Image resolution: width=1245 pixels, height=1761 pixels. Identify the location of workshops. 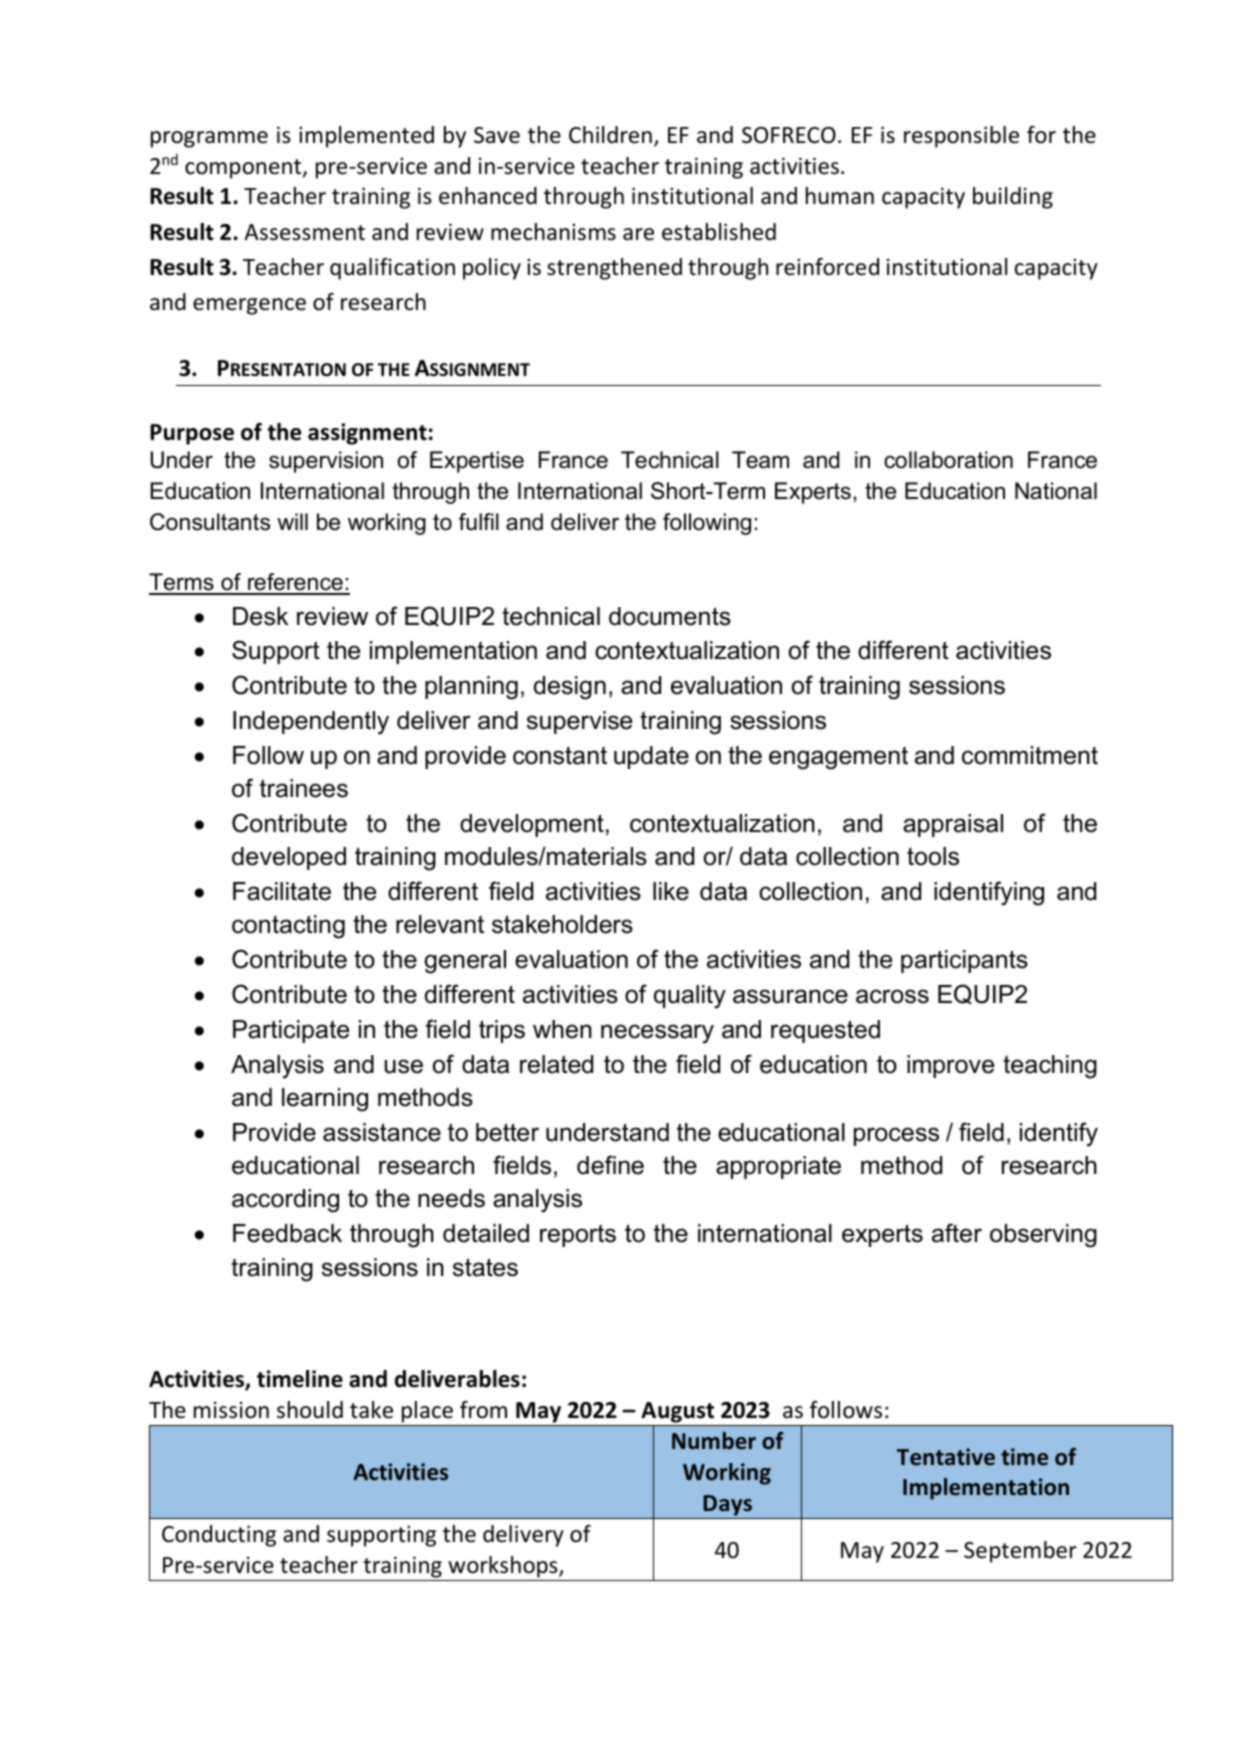
(504, 1567).
